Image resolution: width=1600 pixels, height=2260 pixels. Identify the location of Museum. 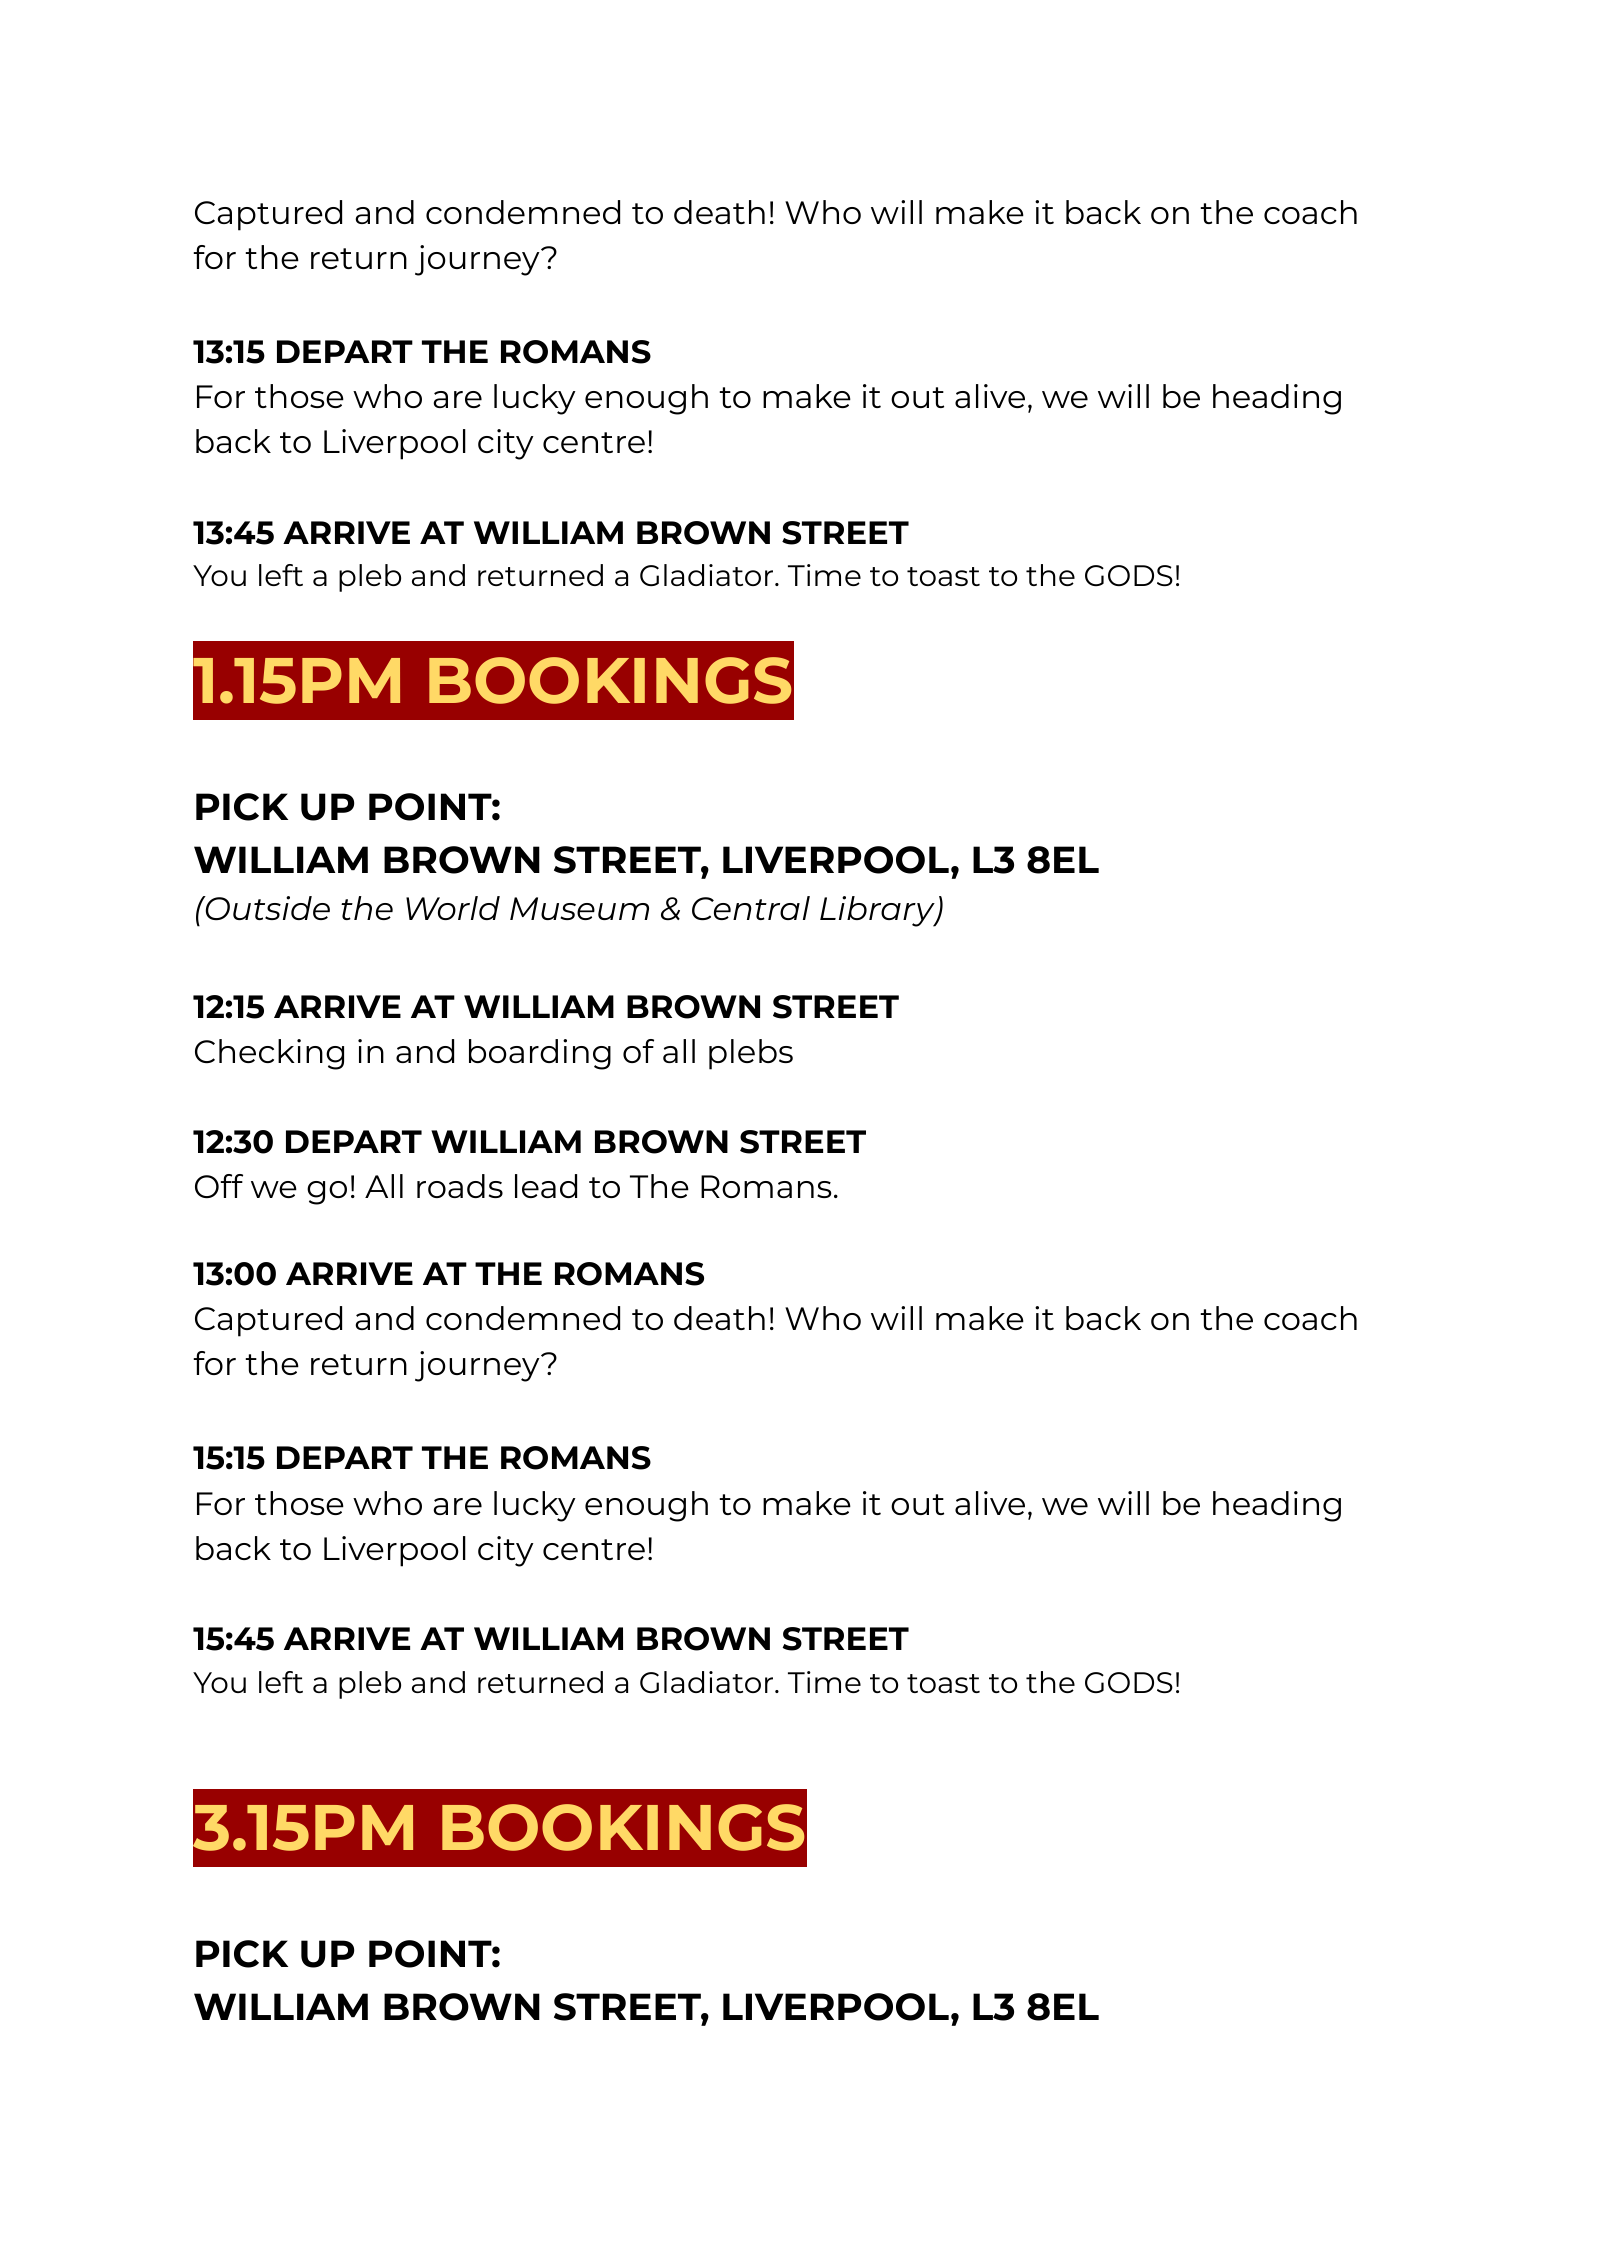
(579, 908).
